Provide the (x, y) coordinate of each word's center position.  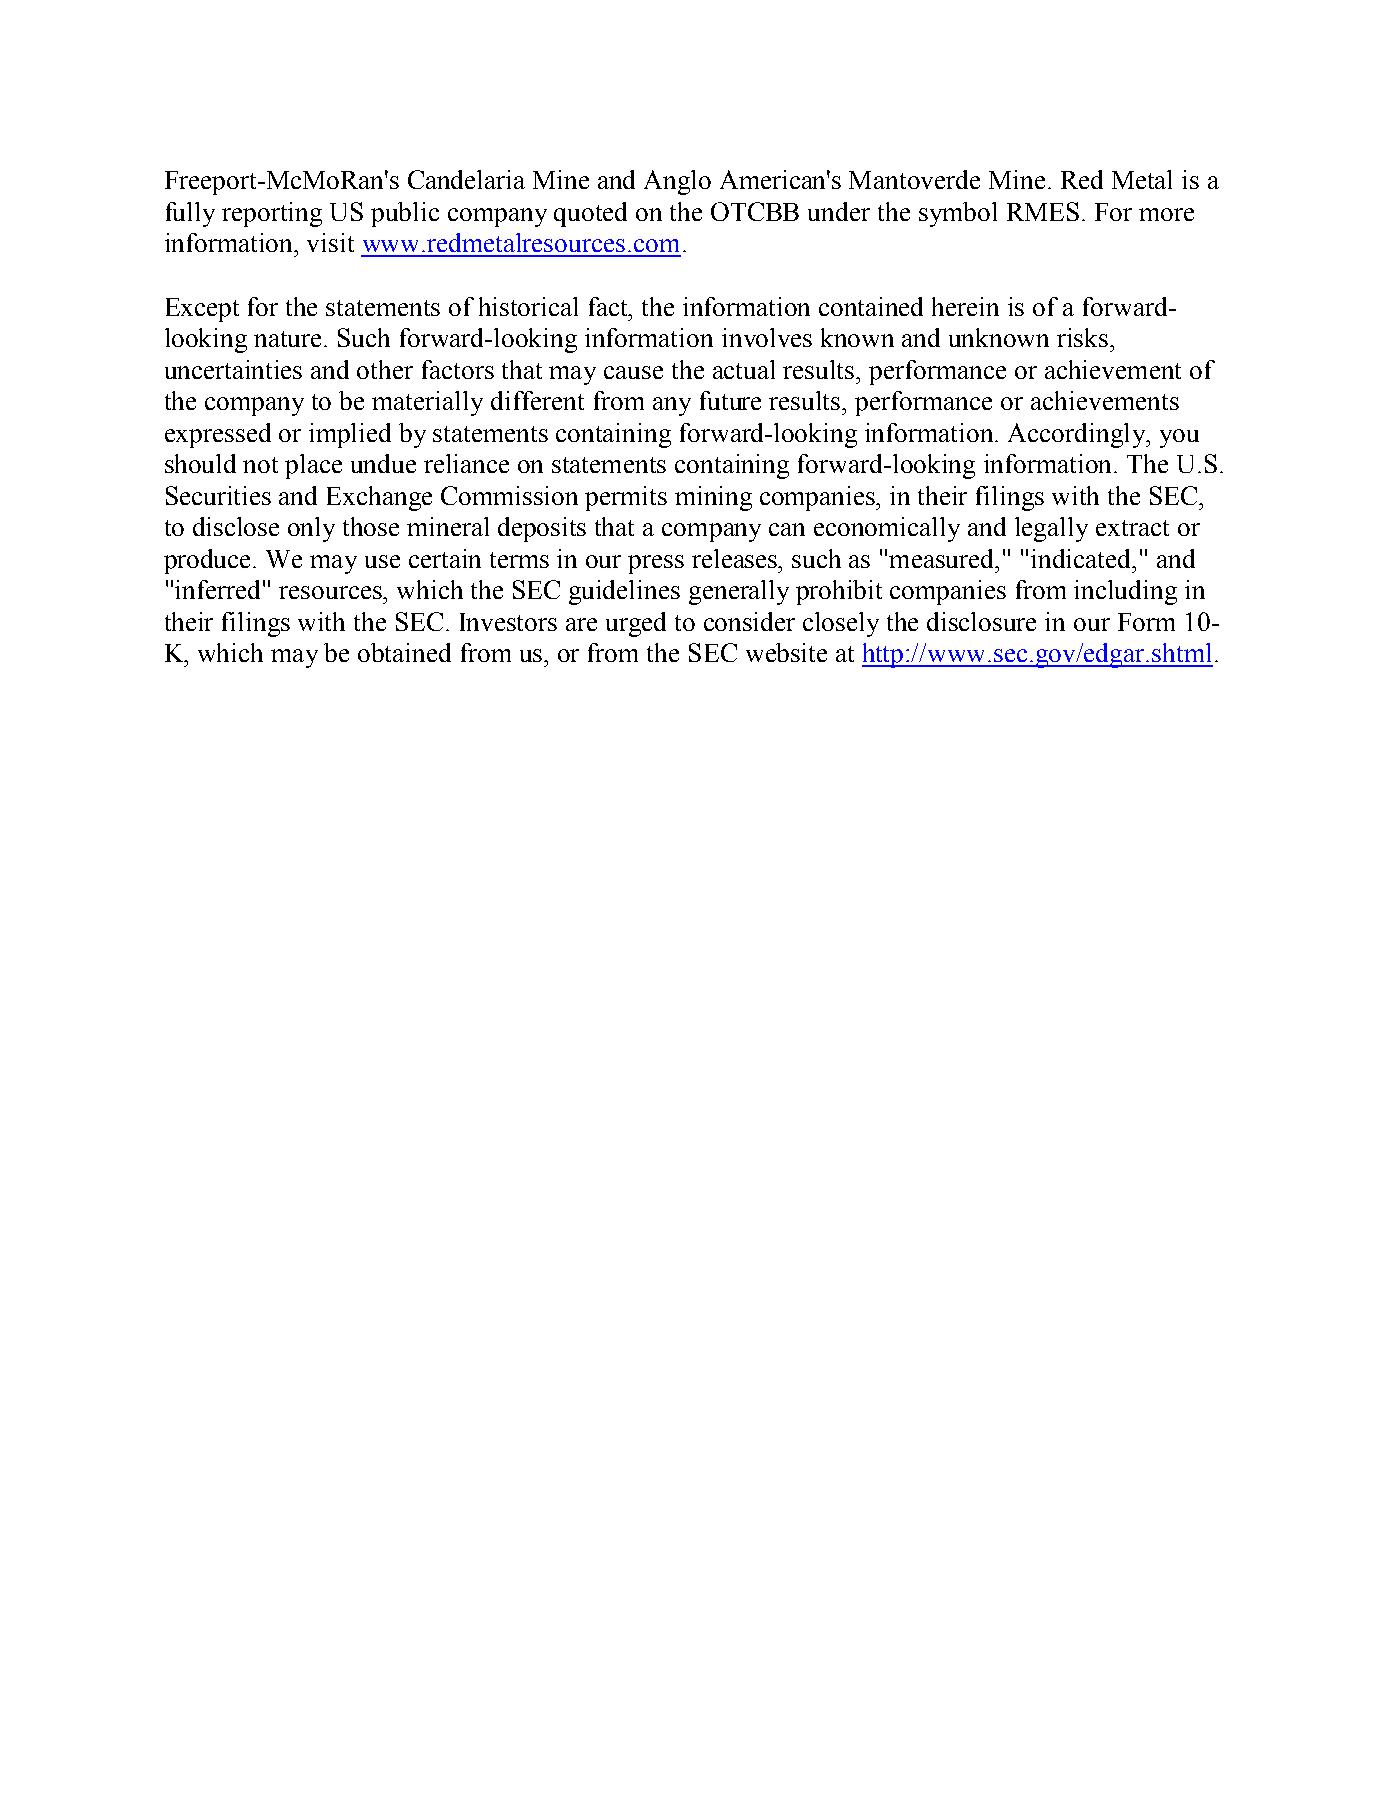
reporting (272, 214)
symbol (958, 214)
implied (350, 435)
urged (636, 624)
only (311, 529)
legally (1051, 529)
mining (713, 498)
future (730, 400)
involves (767, 337)
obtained (404, 652)
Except (202, 310)
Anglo (677, 182)
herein (965, 306)
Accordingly (1078, 435)
